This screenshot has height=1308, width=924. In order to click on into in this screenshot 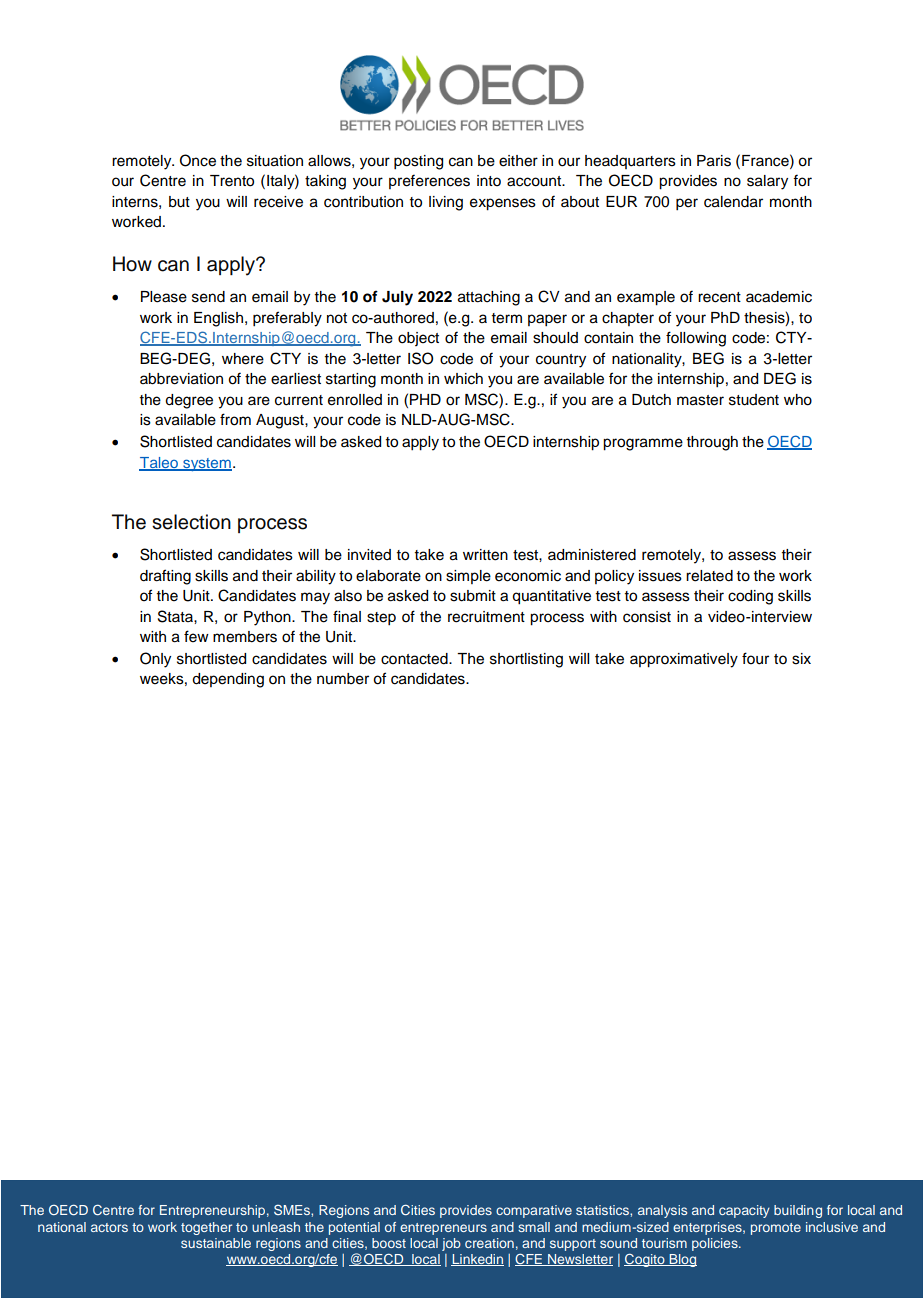, I will do `click(489, 181)`.
